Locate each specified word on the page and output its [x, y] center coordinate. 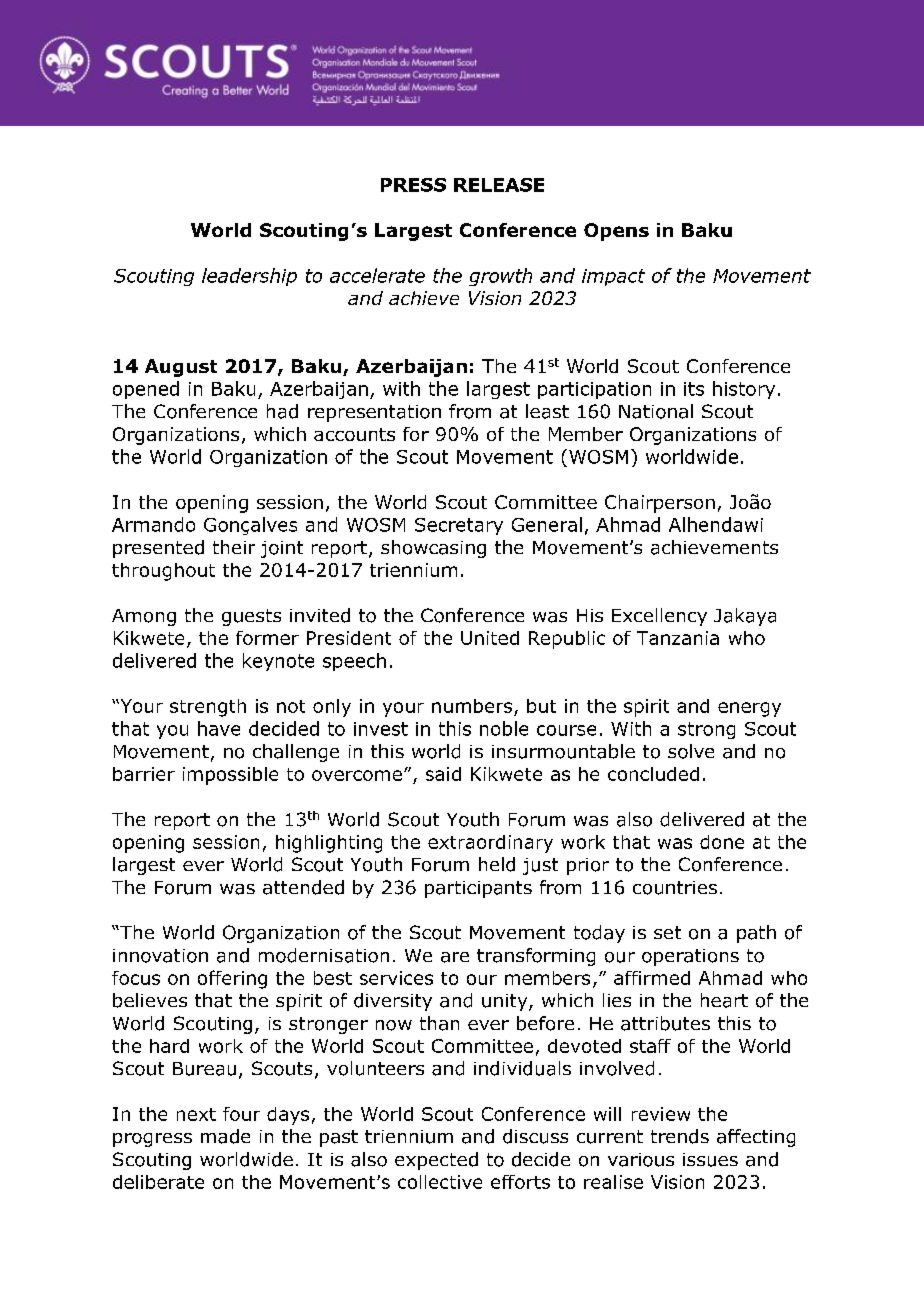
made [225, 1136]
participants [478, 889]
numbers [472, 706]
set [667, 932]
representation [374, 413]
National [656, 411]
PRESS [413, 185]
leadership [249, 277]
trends [680, 1136]
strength [208, 708]
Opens [616, 232]
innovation [160, 956]
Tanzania [678, 638]
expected [436, 1161]
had [282, 411]
